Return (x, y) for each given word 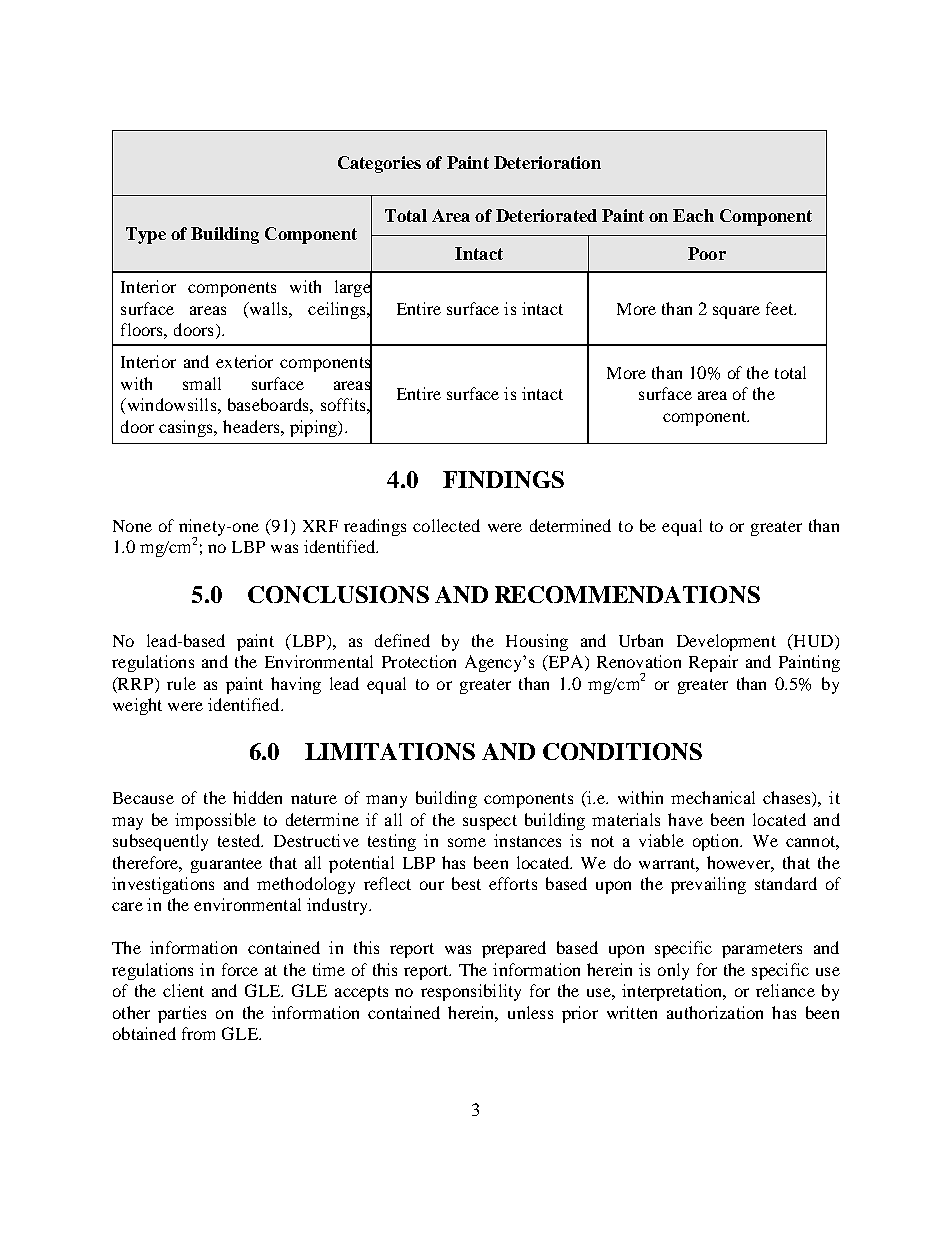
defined (402, 640)
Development (726, 642)
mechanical (713, 797)
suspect (490, 822)
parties (182, 1014)
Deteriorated (546, 215)
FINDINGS (503, 479)
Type (146, 235)
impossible (215, 821)
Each (693, 215)
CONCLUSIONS (338, 594)
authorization (715, 1012)
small (202, 383)
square (736, 312)
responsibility (471, 992)
